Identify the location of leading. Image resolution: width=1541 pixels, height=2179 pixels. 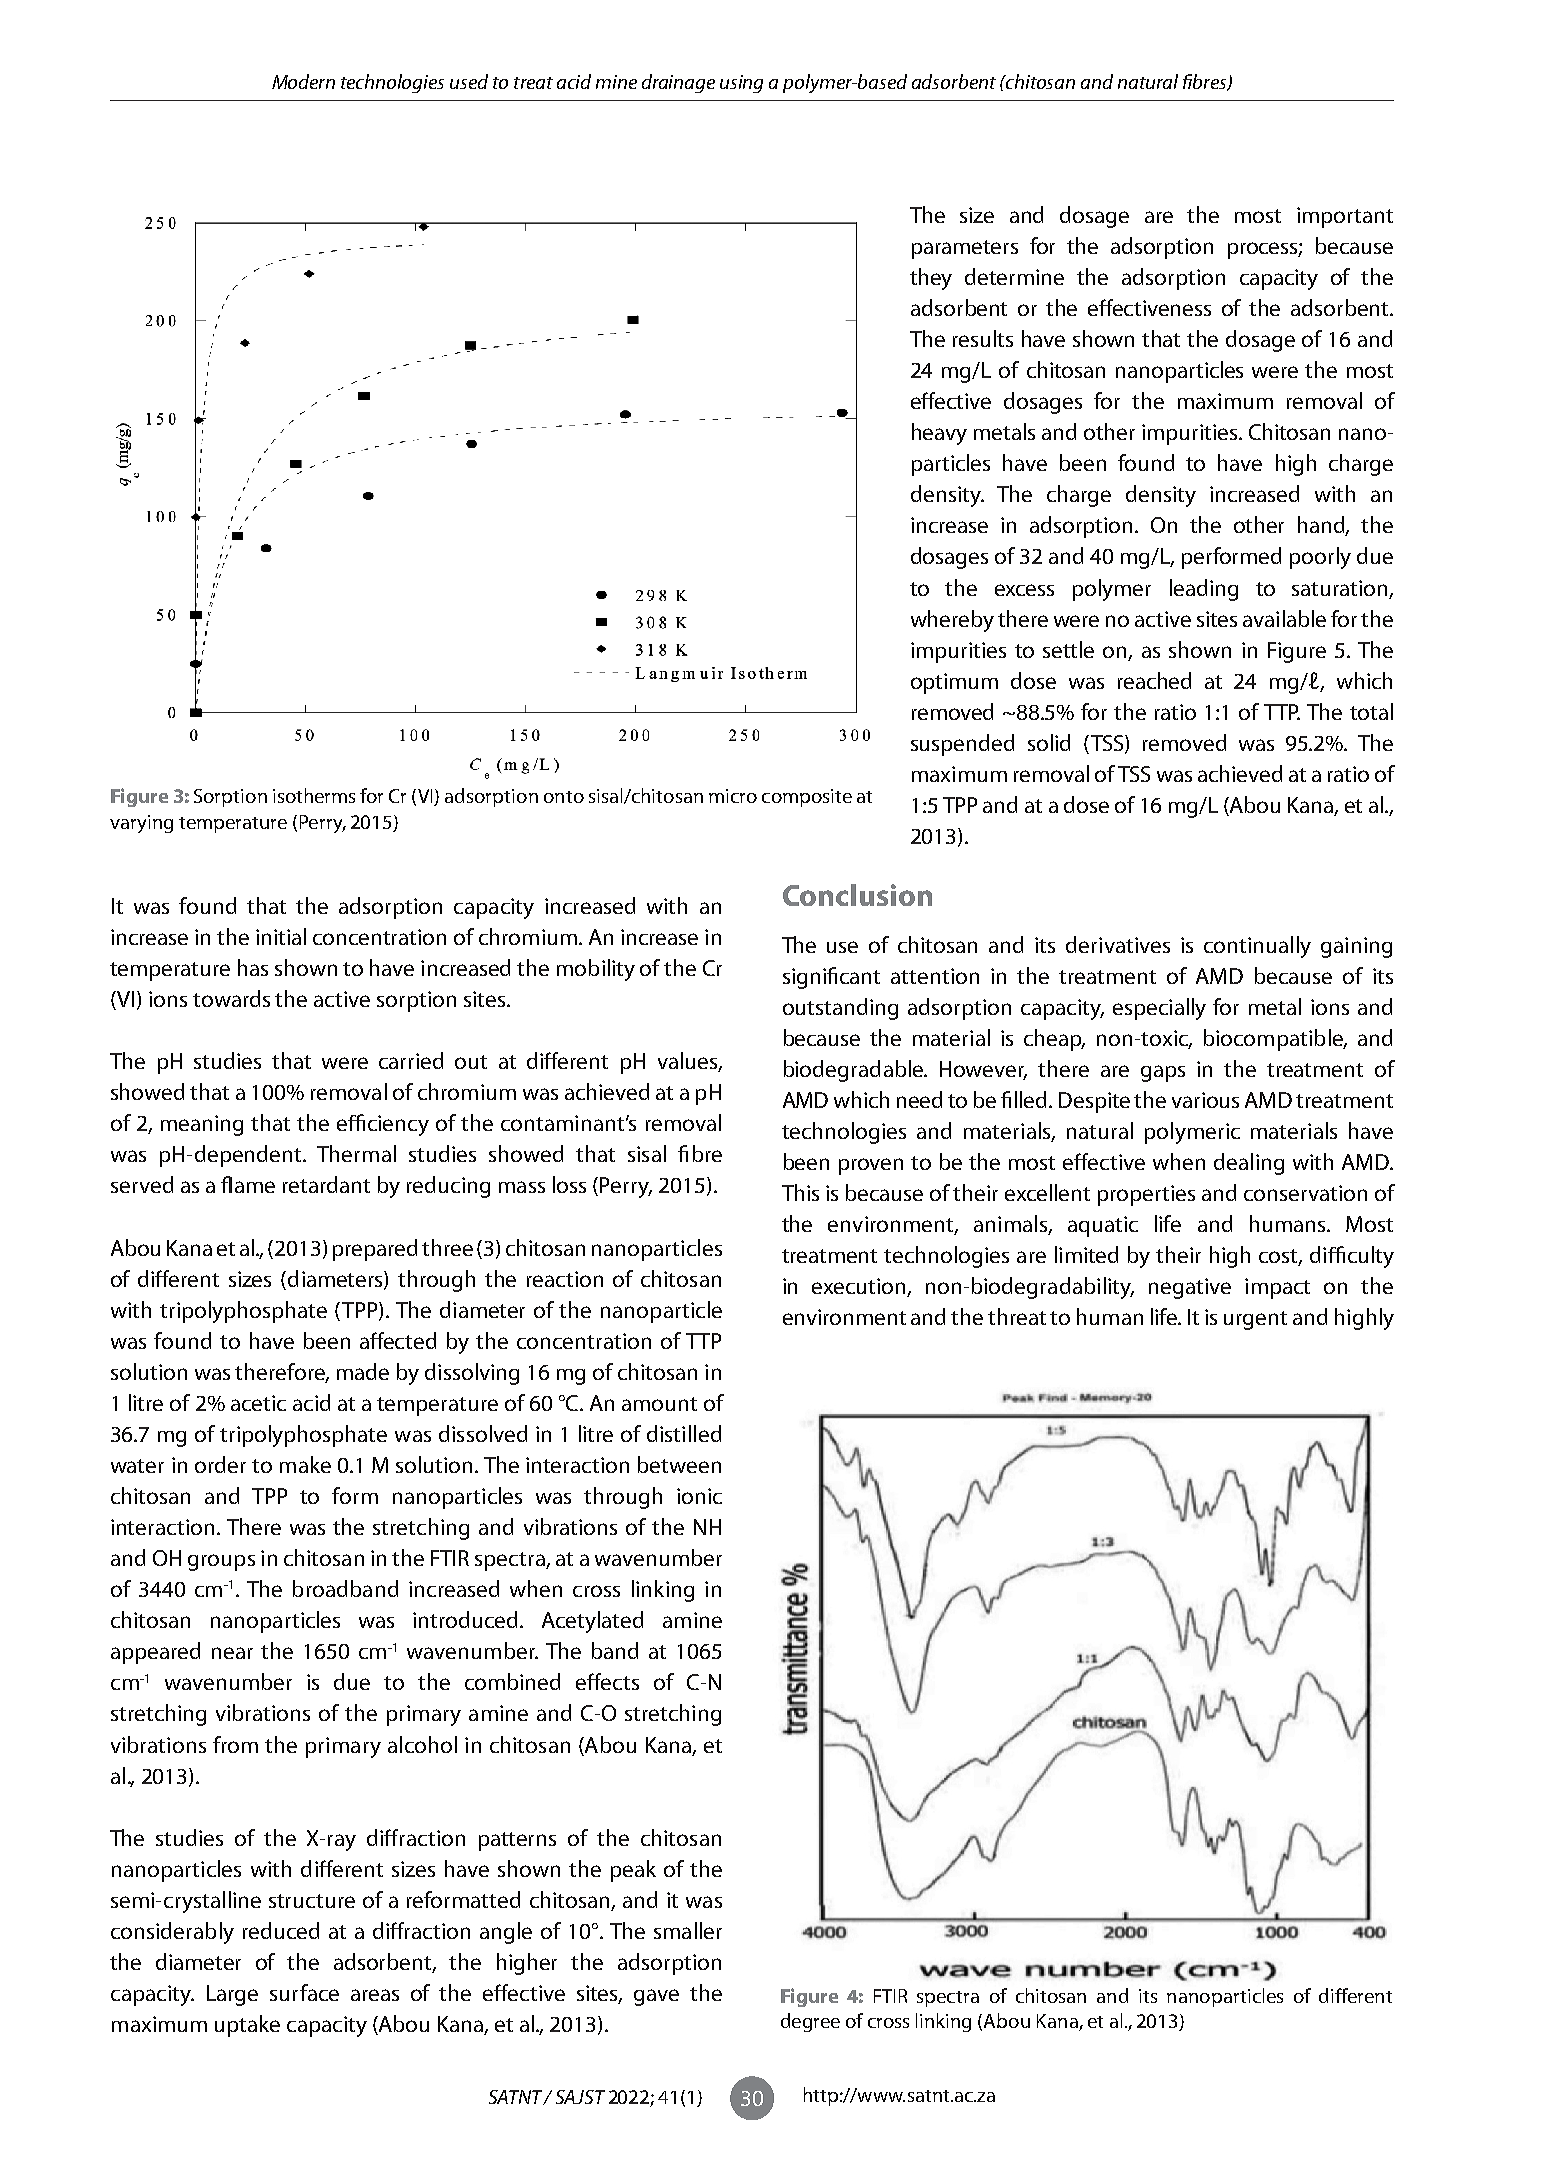
(1204, 590).
